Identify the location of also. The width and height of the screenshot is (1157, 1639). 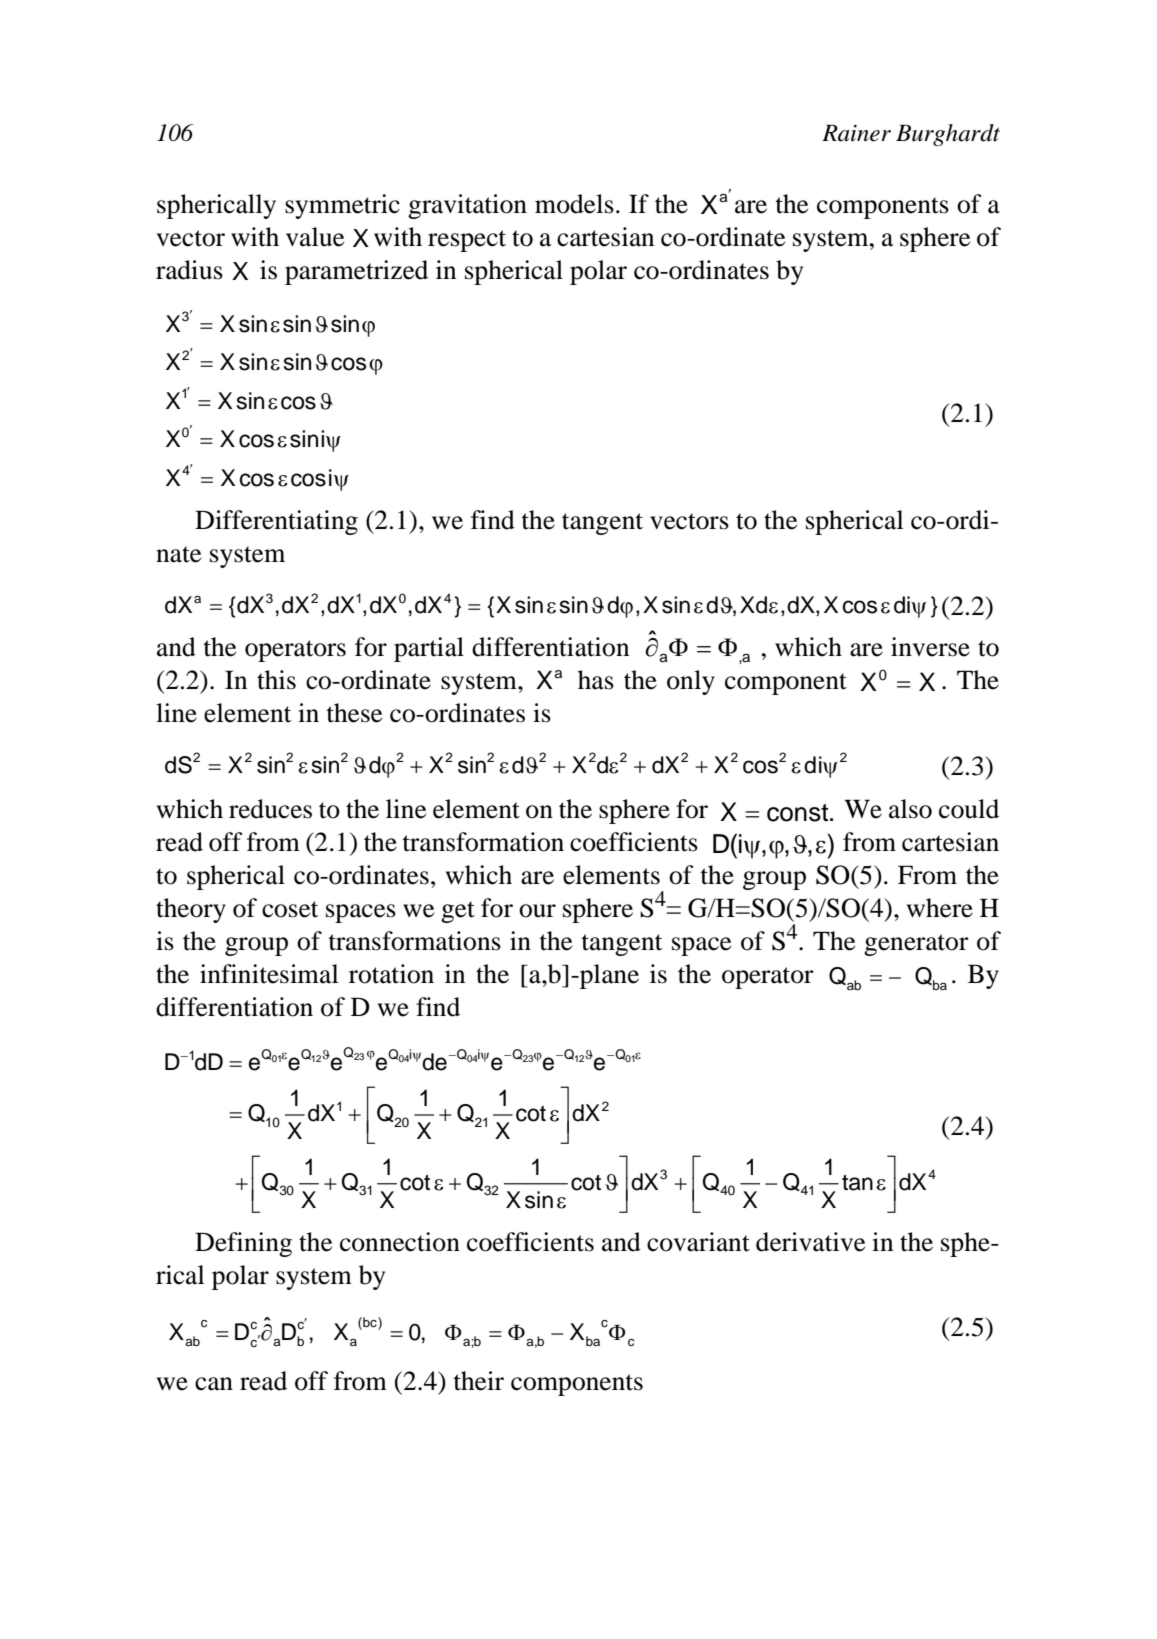
(910, 809).
